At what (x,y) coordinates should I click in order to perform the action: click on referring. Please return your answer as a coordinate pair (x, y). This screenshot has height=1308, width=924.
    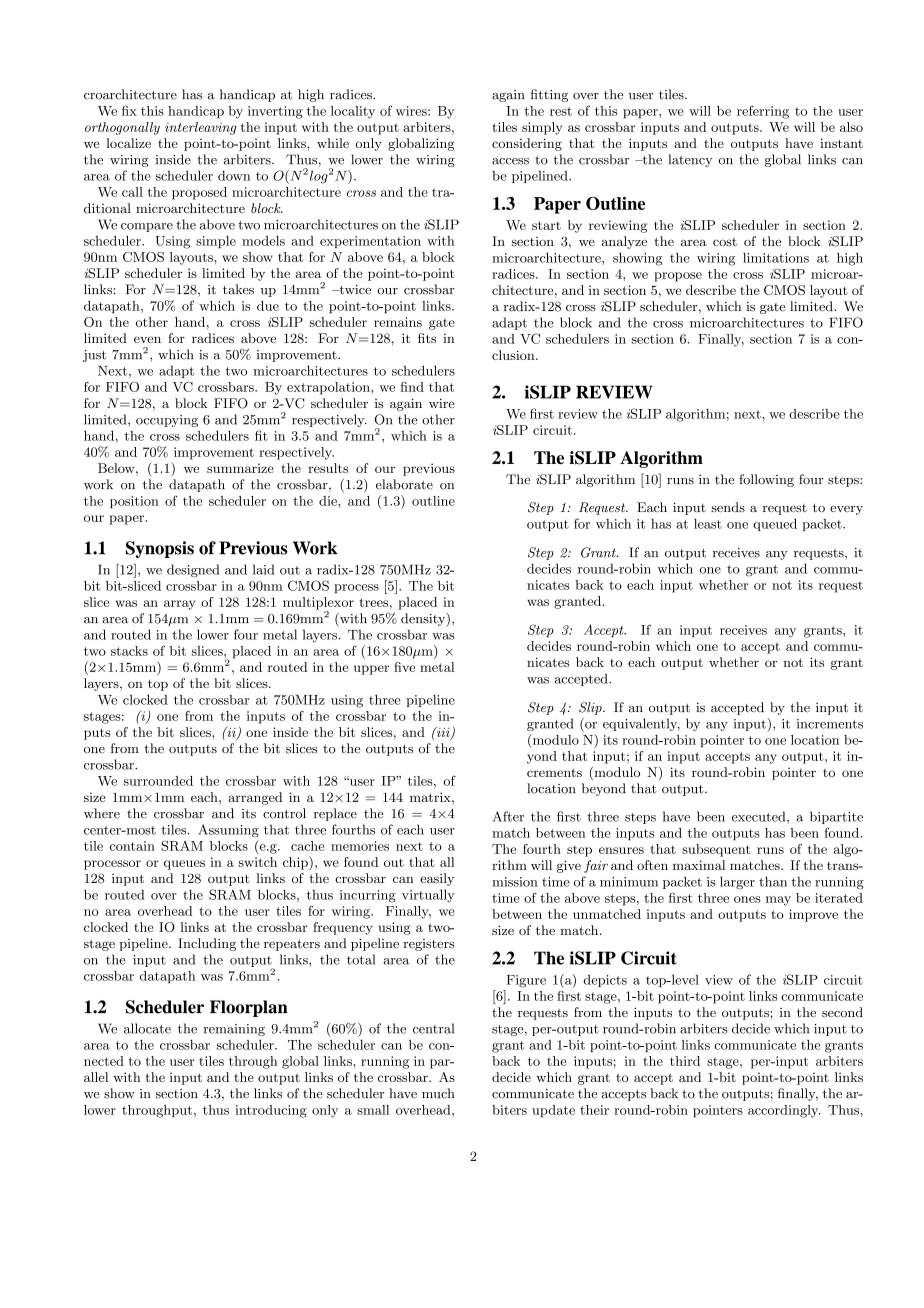
    Looking at the image, I should click on (763, 112).
